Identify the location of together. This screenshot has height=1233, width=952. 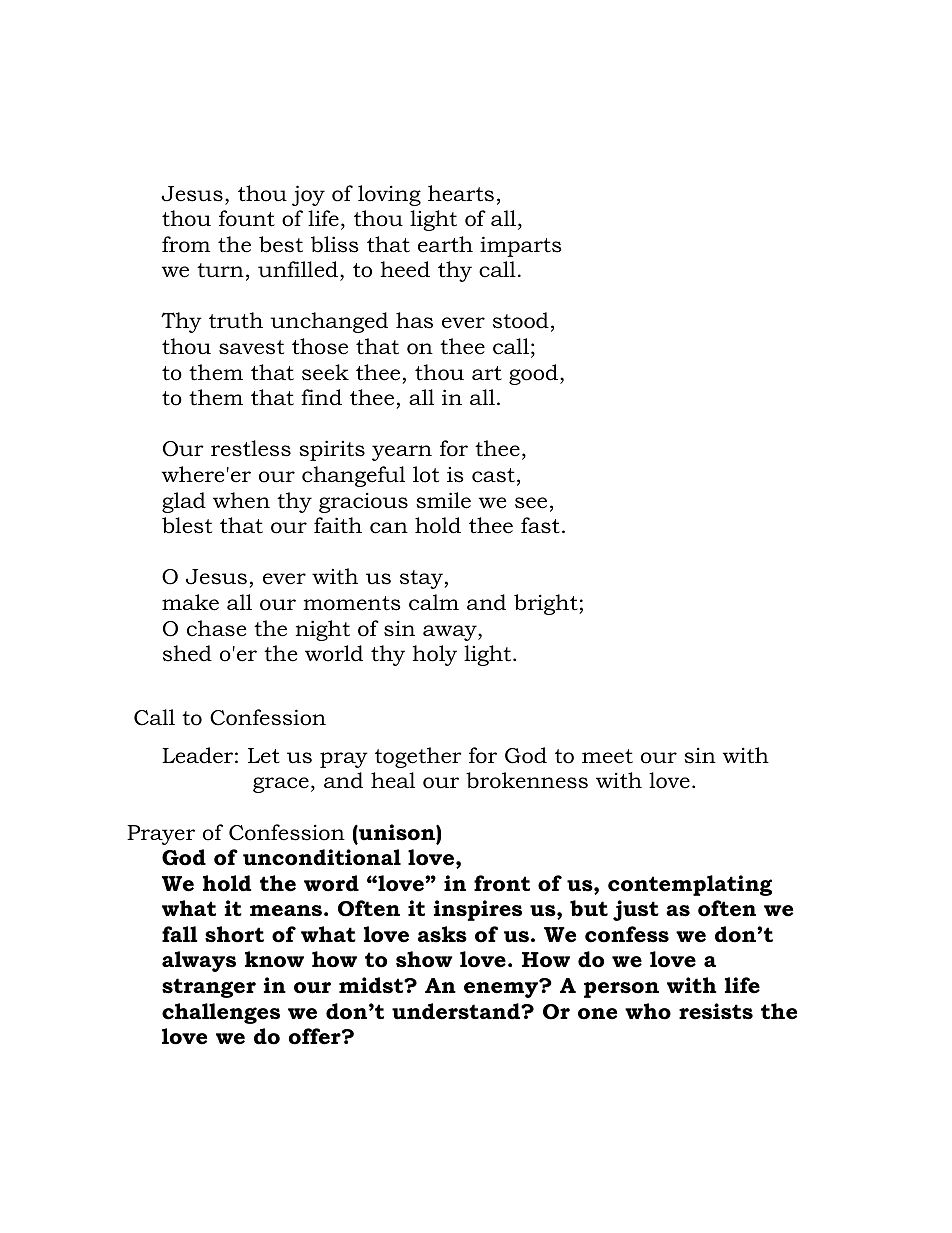
(418, 757).
